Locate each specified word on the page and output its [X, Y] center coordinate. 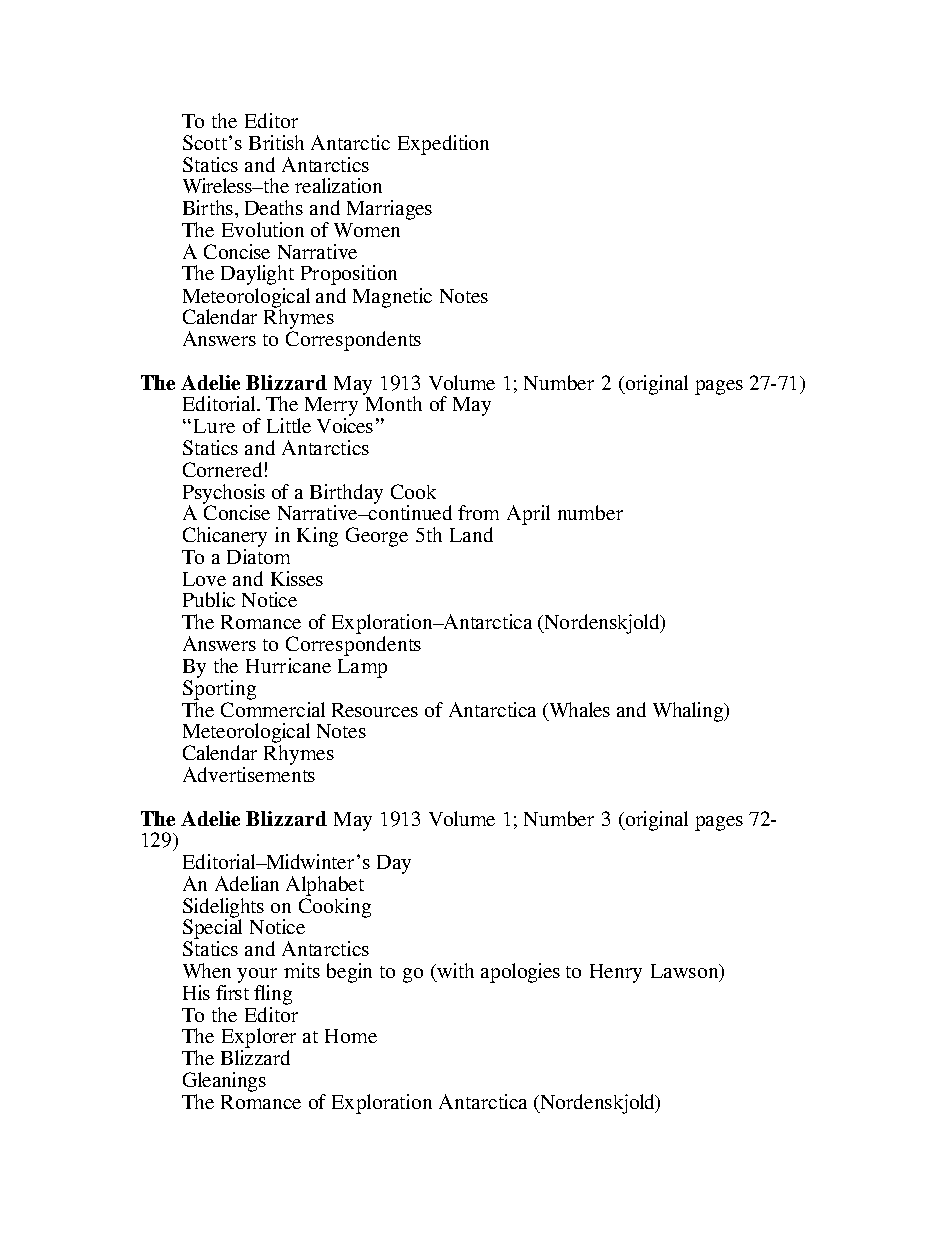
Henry [616, 973]
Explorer [259, 1039]
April [528, 515]
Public [209, 599]
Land [471, 534]
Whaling [689, 712]
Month [392, 402]
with [455, 970]
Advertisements [249, 774]
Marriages [389, 210]
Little [289, 425]
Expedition [443, 145]
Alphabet [325, 887]
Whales [578, 709]
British [276, 142]
